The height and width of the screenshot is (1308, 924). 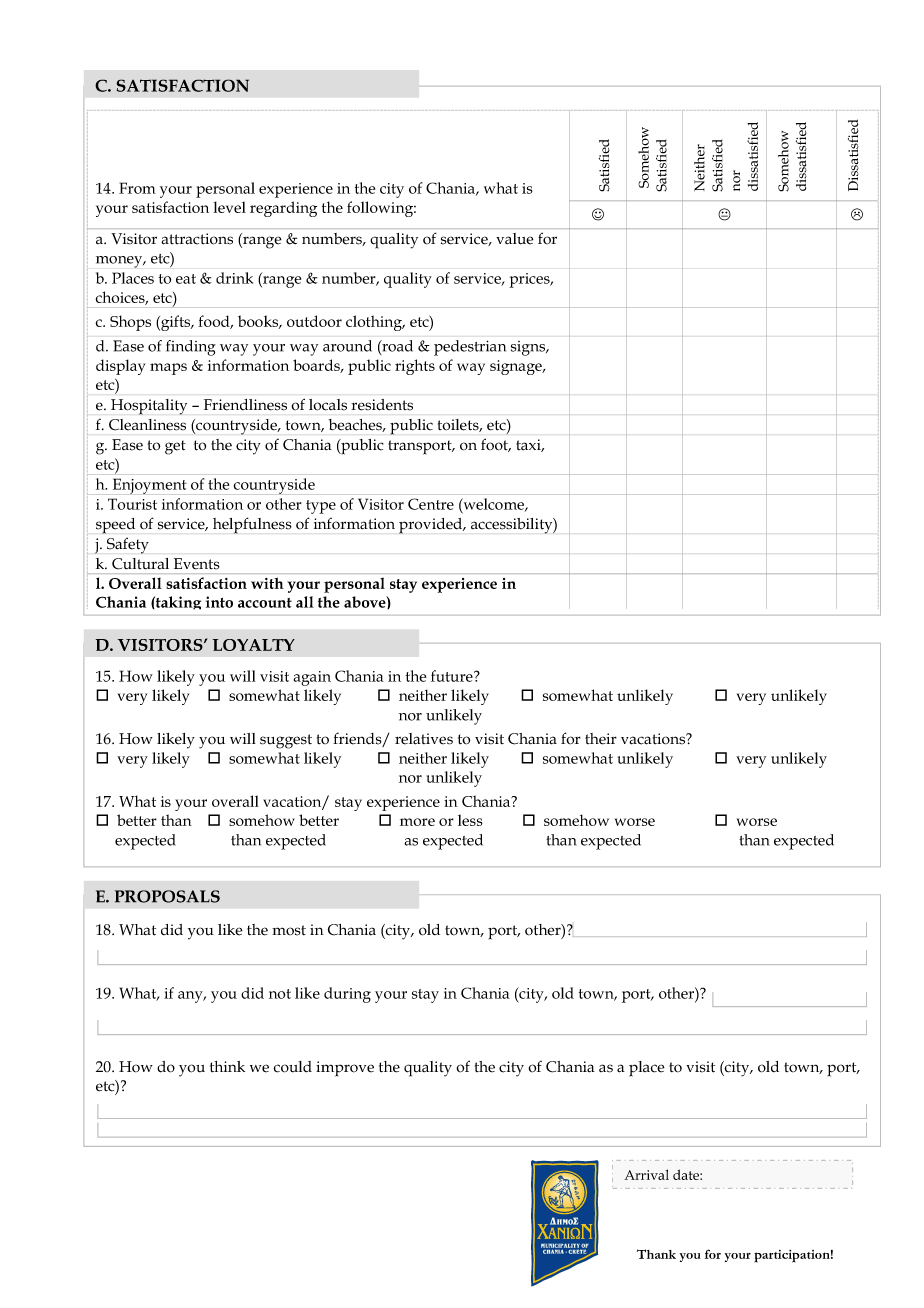 What do you see at coordinates (227, 1067) in the screenshot?
I see `think` at bounding box center [227, 1067].
